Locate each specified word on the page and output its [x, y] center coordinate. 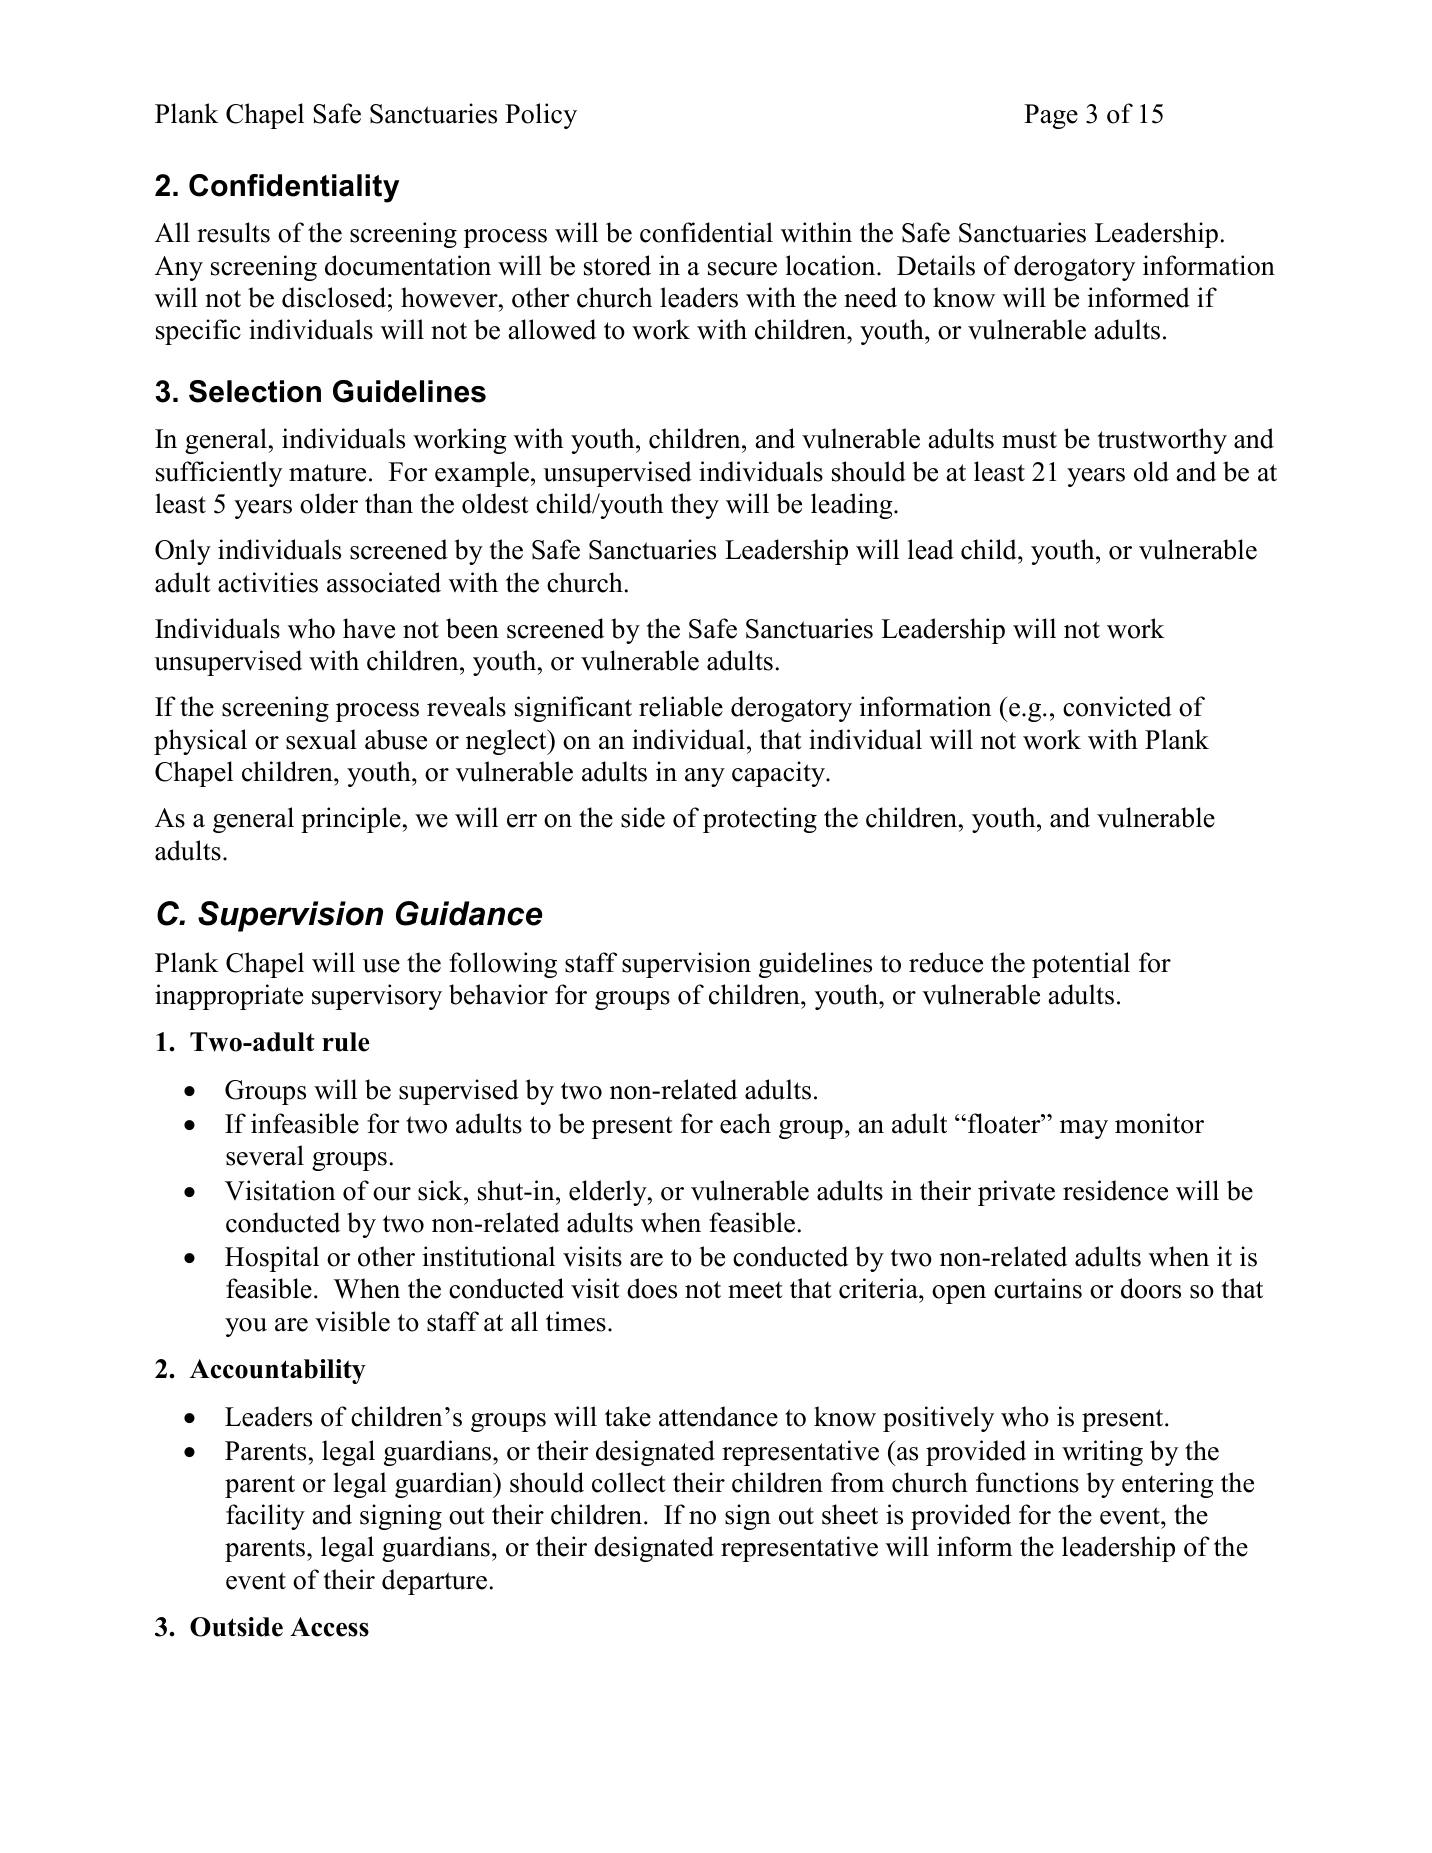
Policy [541, 116]
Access [329, 1627]
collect [629, 1482]
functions [1027, 1482]
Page [1051, 116]
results [233, 232]
